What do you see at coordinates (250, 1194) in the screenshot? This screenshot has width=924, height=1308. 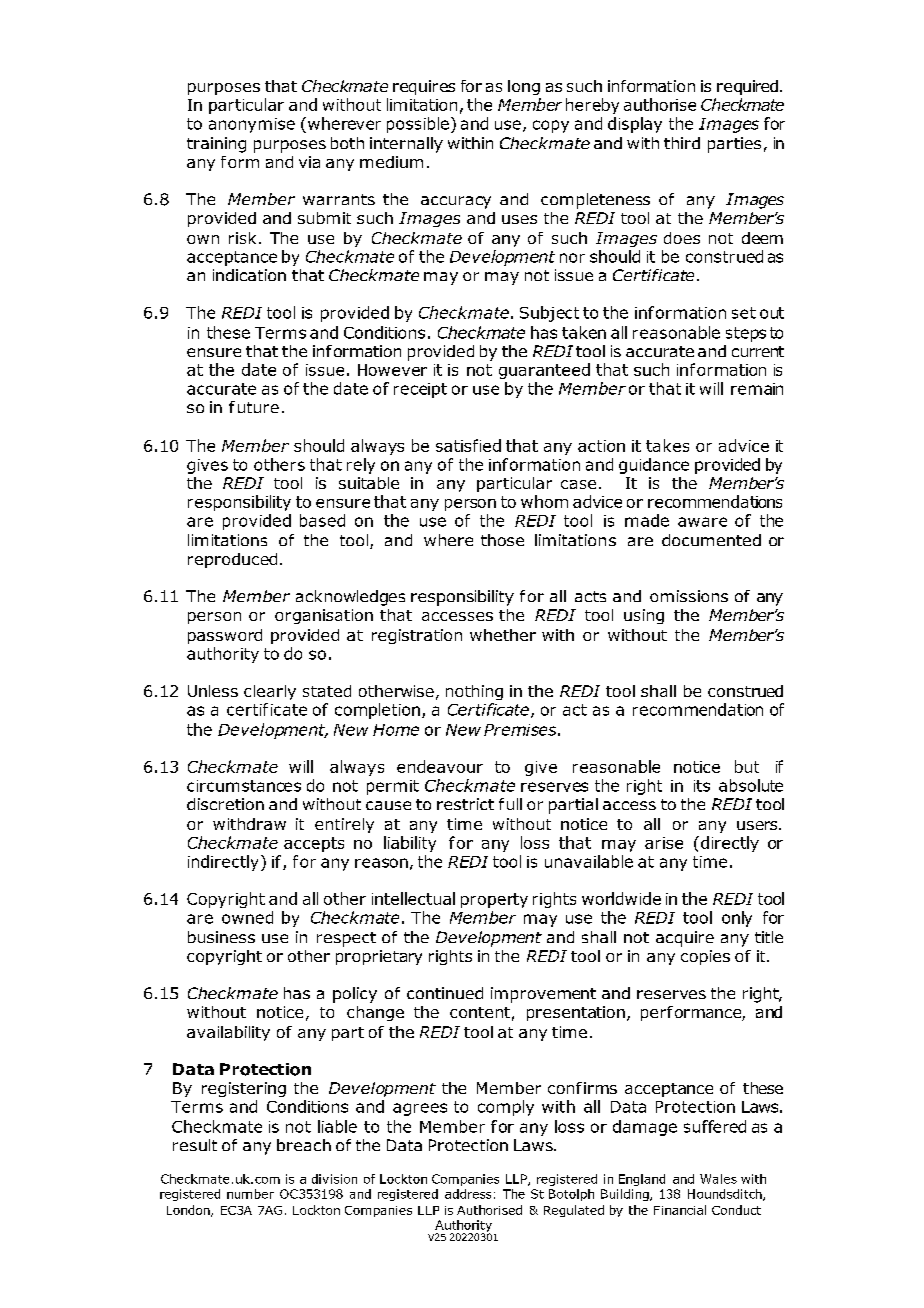 I see `number` at bounding box center [250, 1194].
